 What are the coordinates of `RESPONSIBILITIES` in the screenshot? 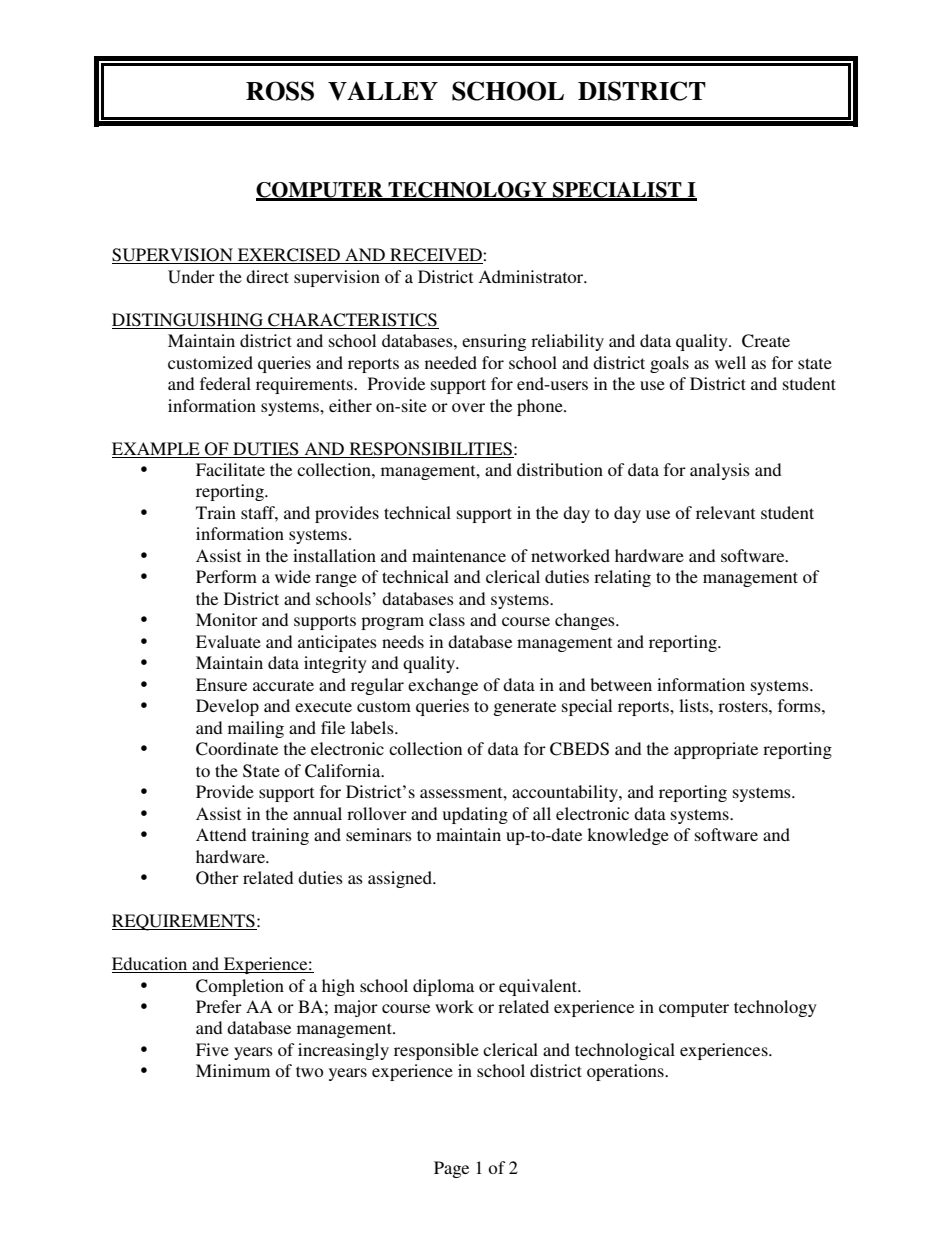 It's located at (431, 449).
